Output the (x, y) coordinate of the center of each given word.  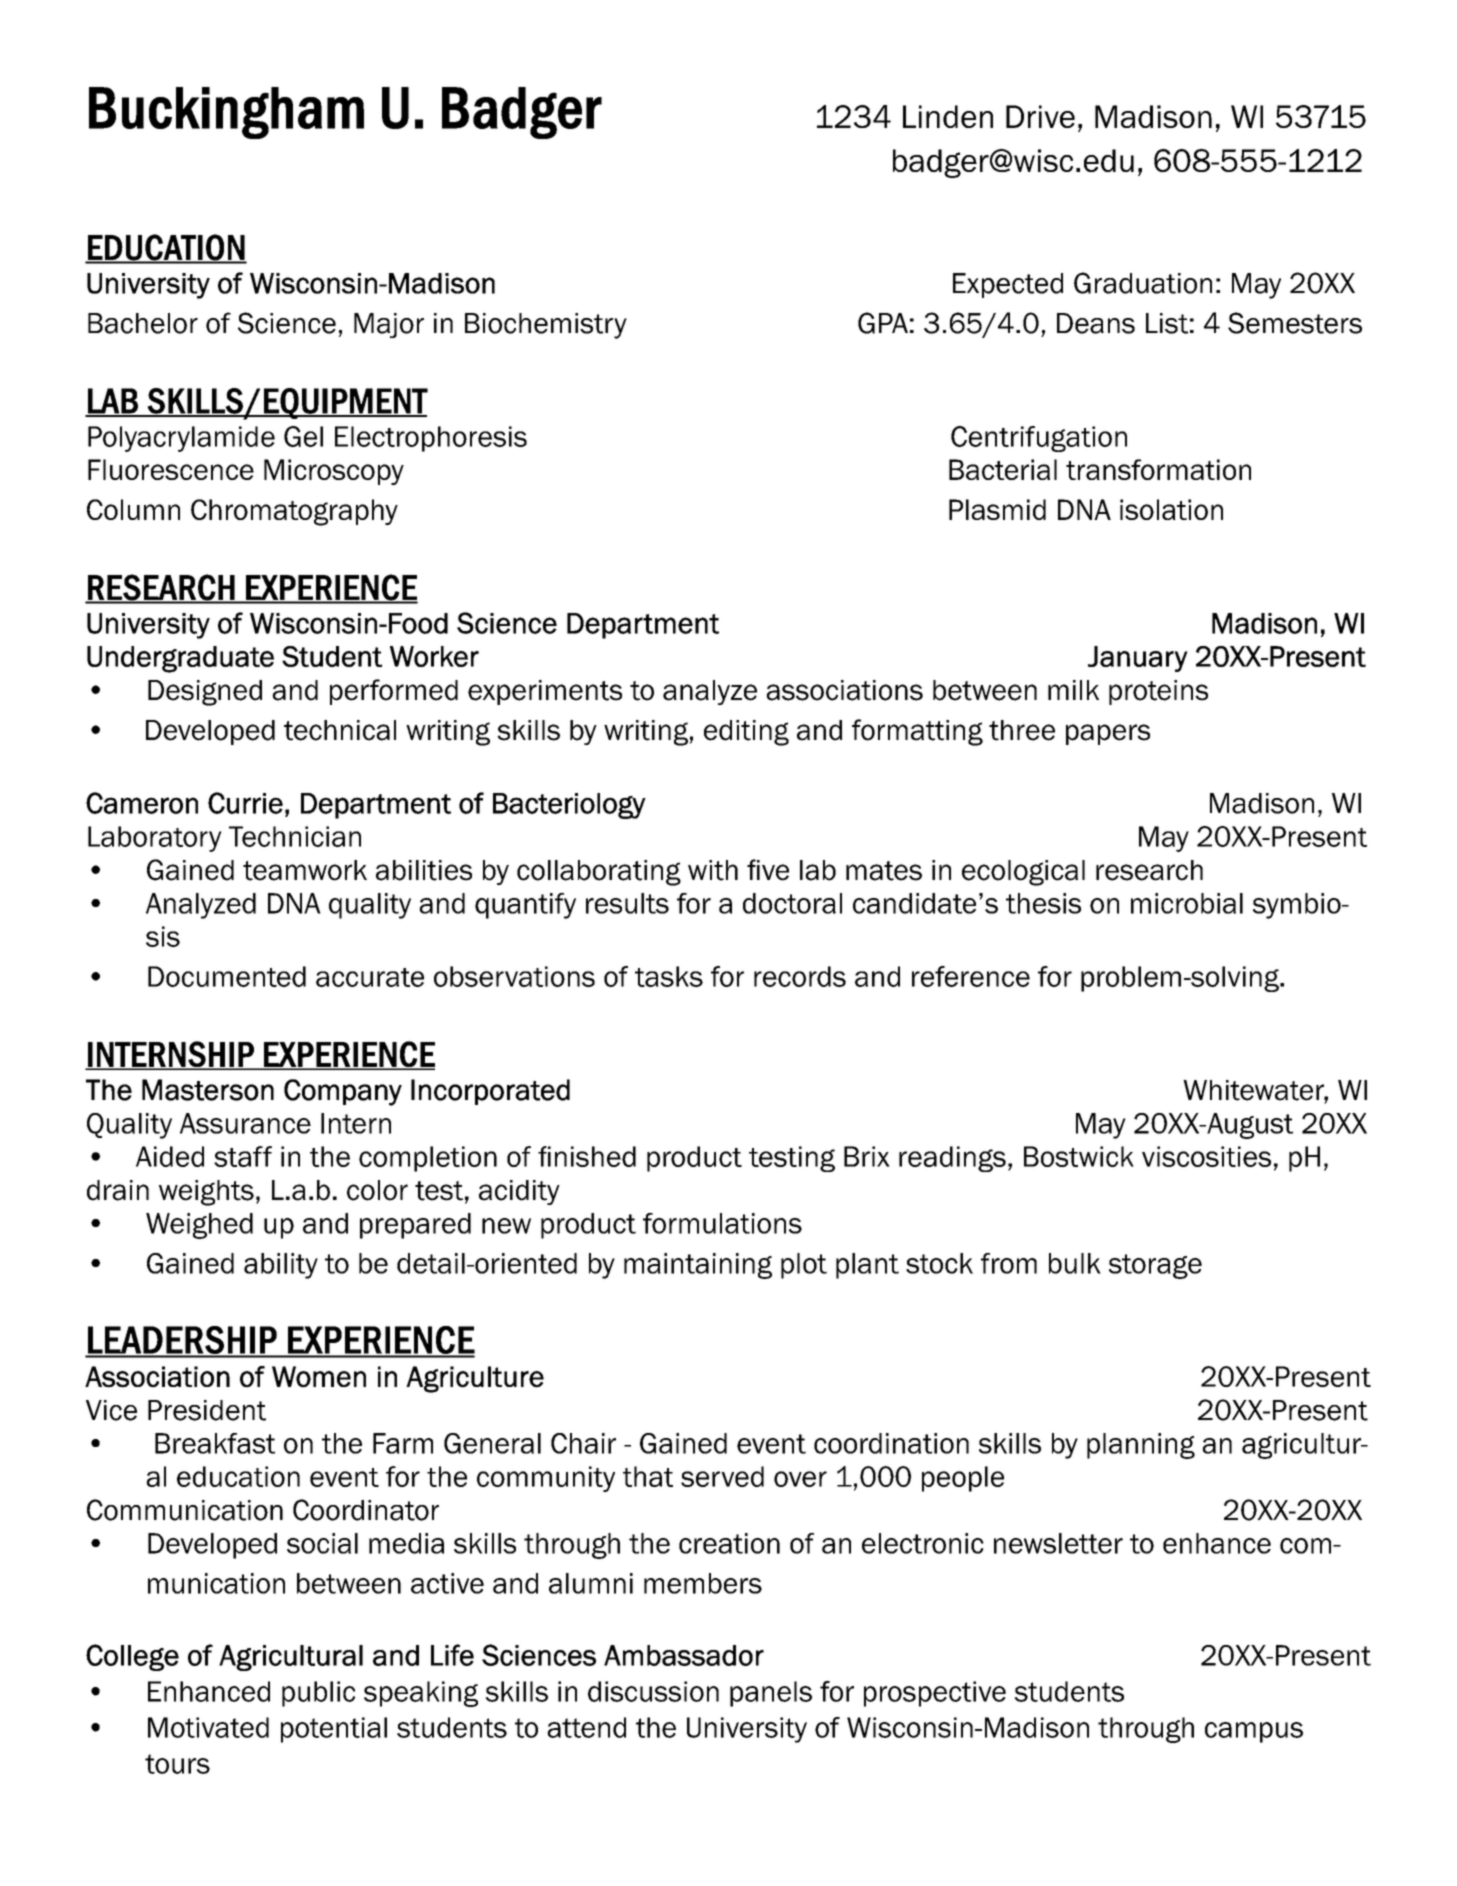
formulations (722, 1223)
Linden (948, 116)
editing (746, 733)
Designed (205, 693)
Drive (1040, 116)
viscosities (1206, 1156)
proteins (1158, 692)
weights (206, 1193)
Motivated (208, 1727)
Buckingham (226, 113)
